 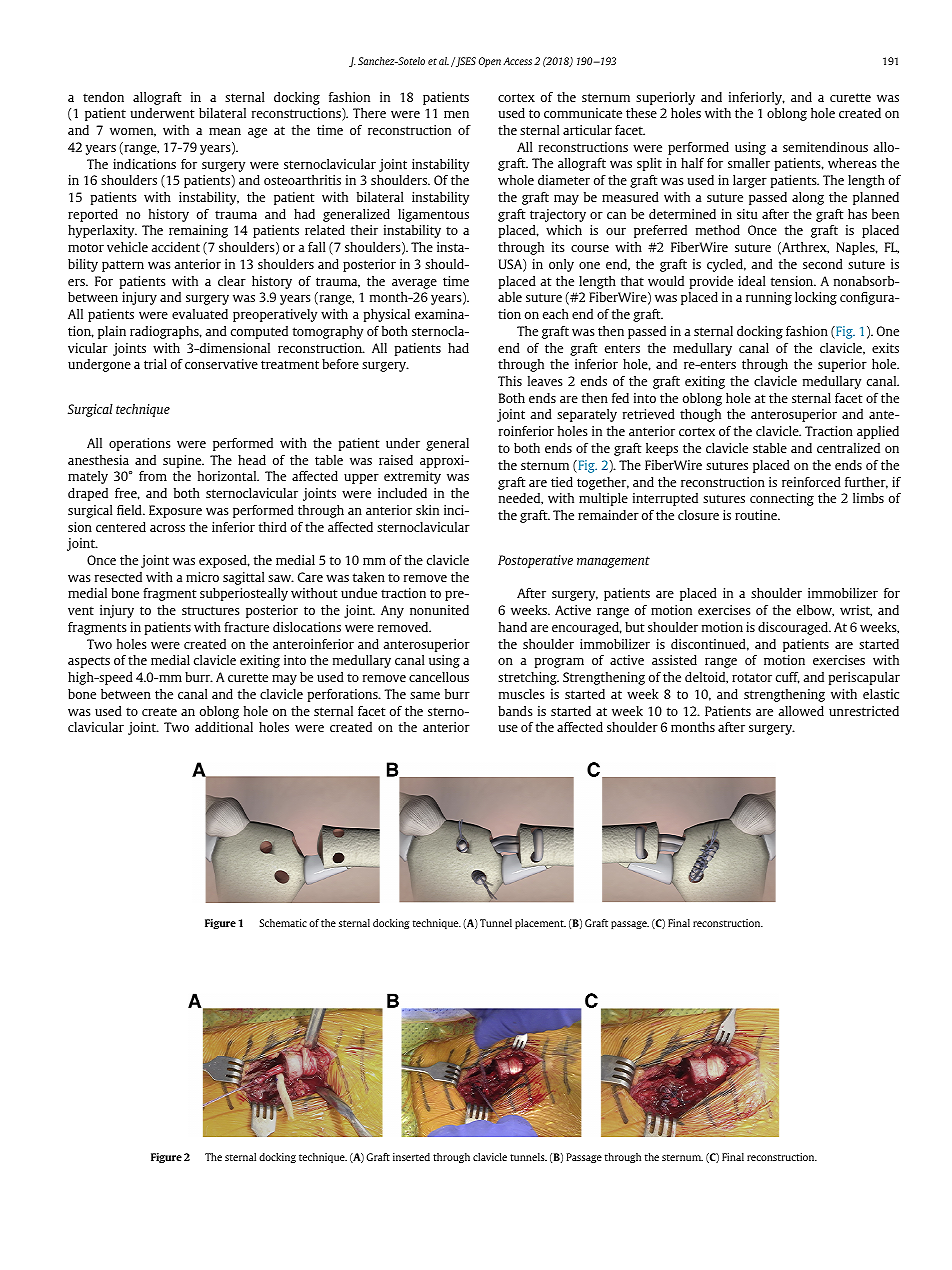 What do you see at coordinates (794, 628) in the screenshot?
I see `discouraged` at bounding box center [794, 628].
